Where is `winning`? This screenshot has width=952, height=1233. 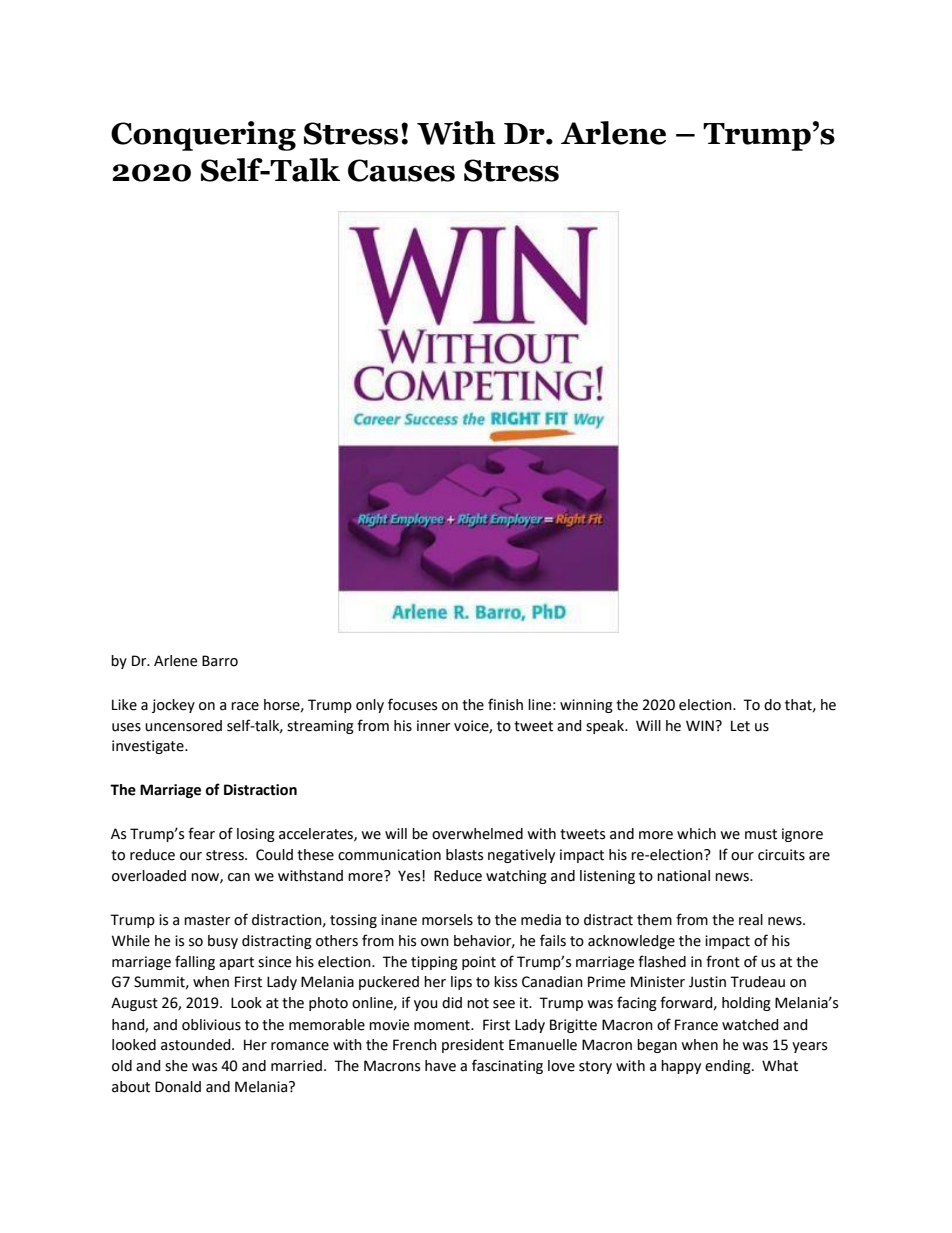 winning is located at coordinates (586, 706).
